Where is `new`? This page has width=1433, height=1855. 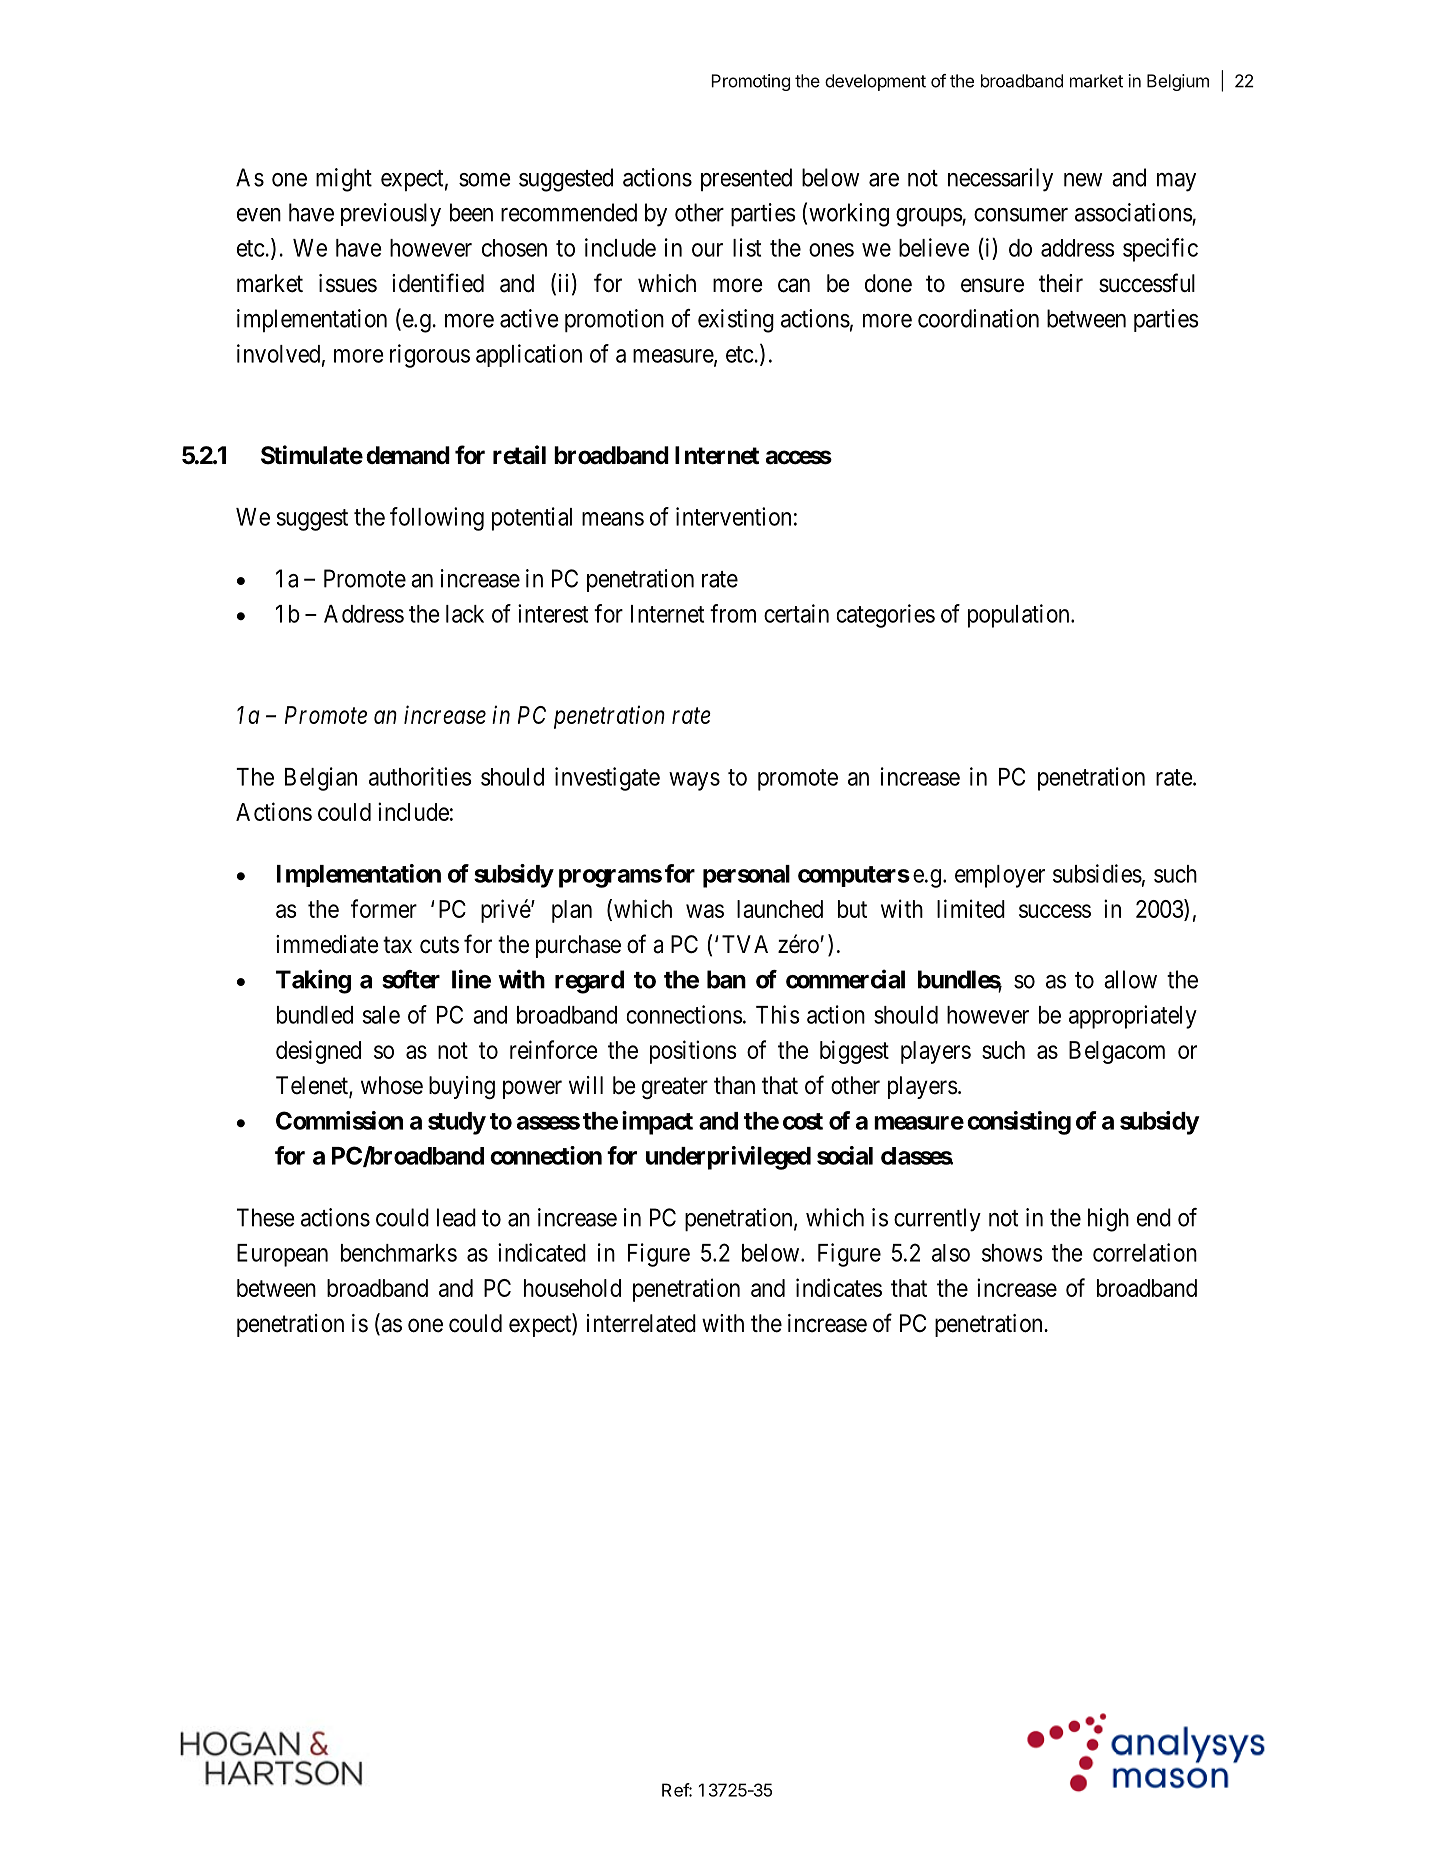
new is located at coordinates (1083, 180).
